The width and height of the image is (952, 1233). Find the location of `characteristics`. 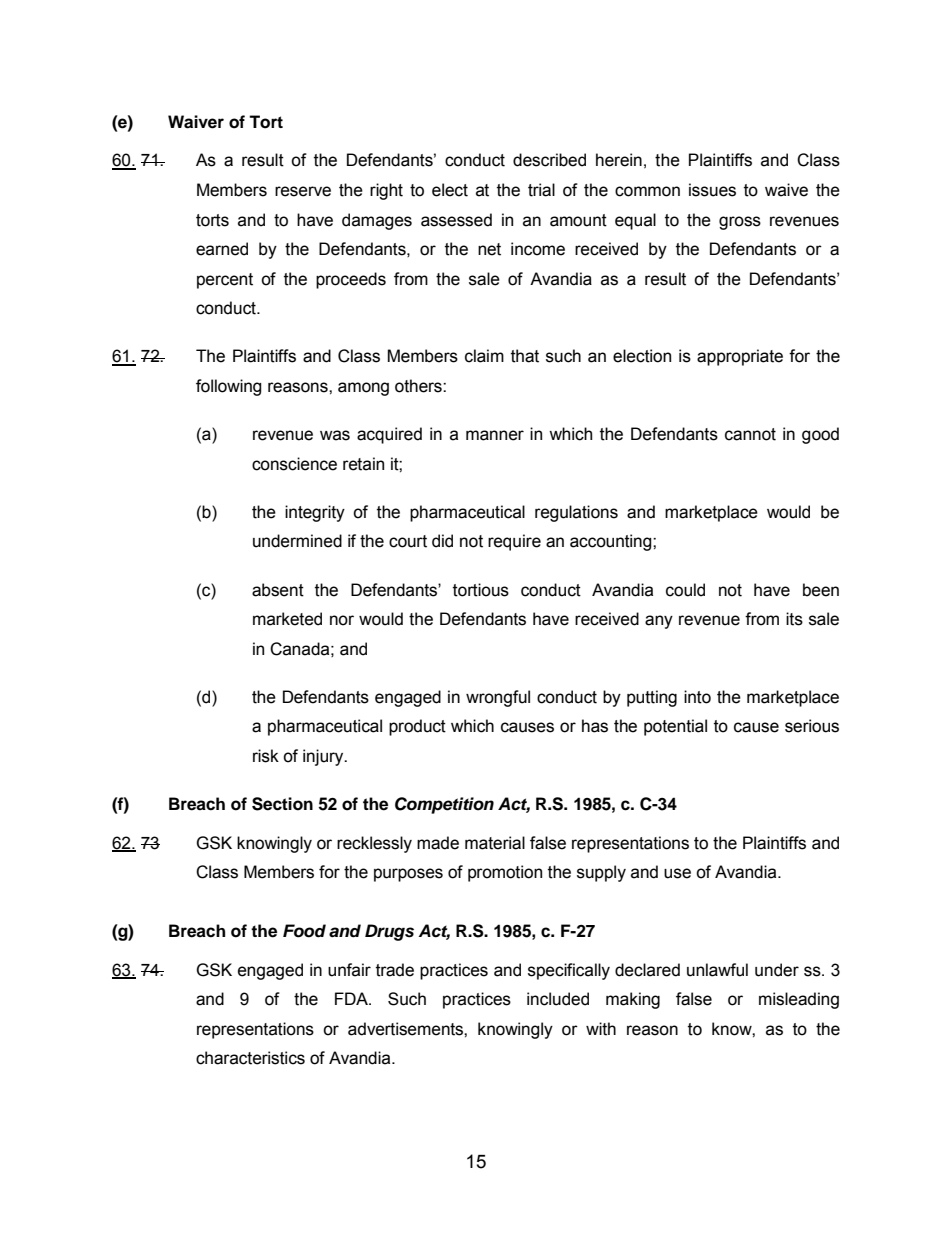

characteristics is located at coordinates (250, 1058).
